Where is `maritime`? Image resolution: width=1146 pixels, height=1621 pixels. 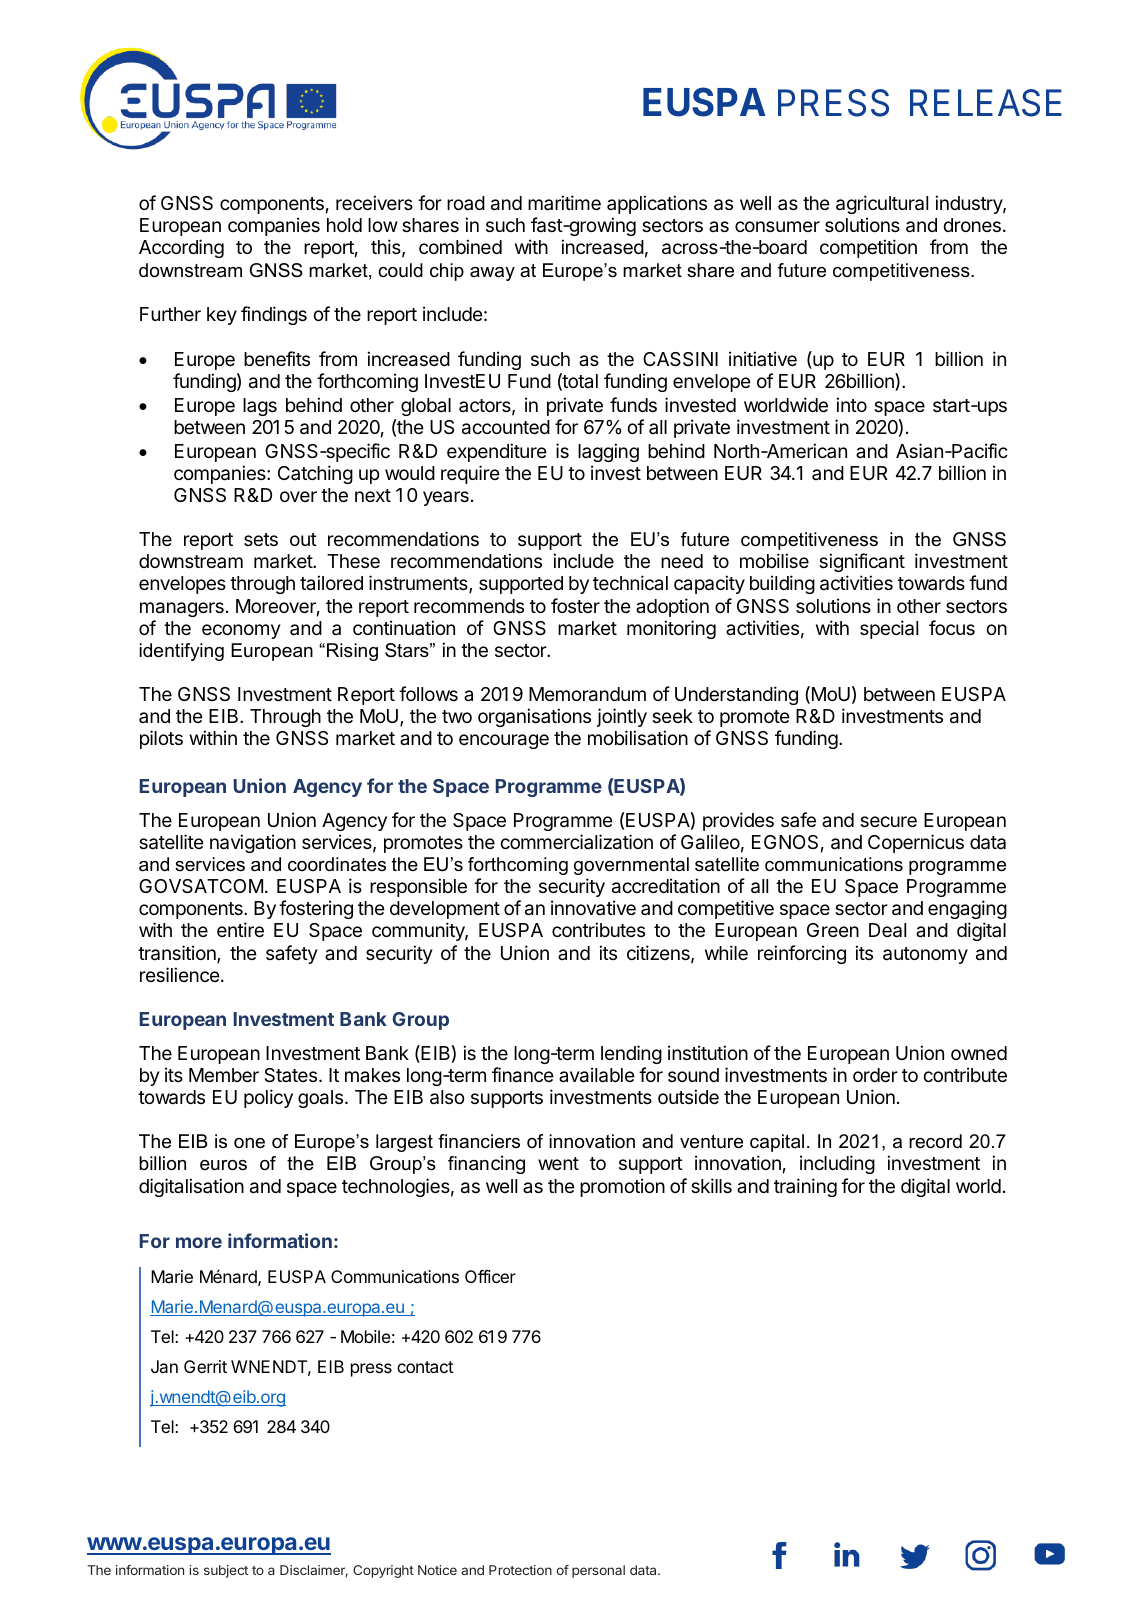
maritime is located at coordinates (564, 202).
